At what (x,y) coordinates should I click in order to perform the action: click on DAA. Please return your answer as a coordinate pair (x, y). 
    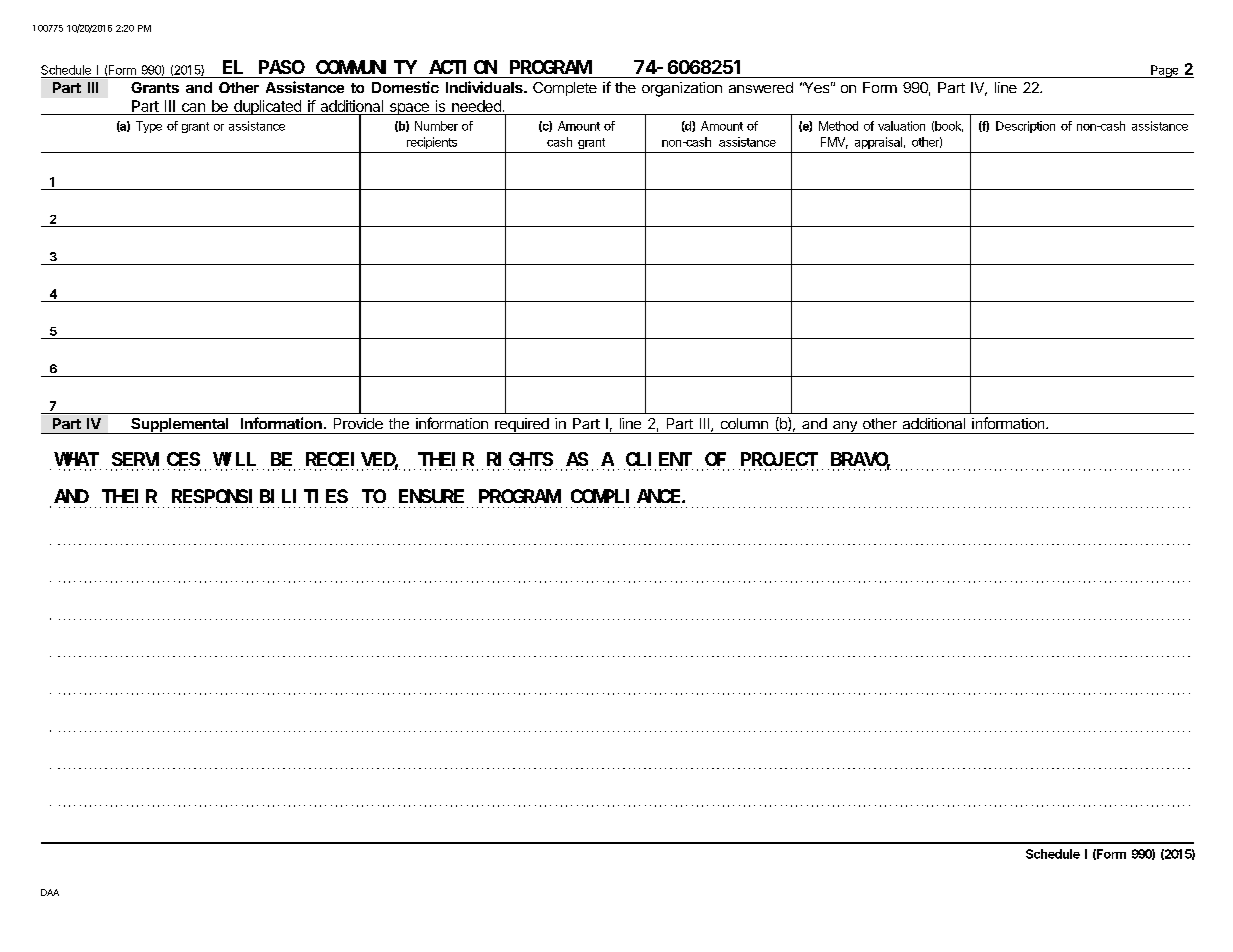
    Looking at the image, I should click on (50, 892).
